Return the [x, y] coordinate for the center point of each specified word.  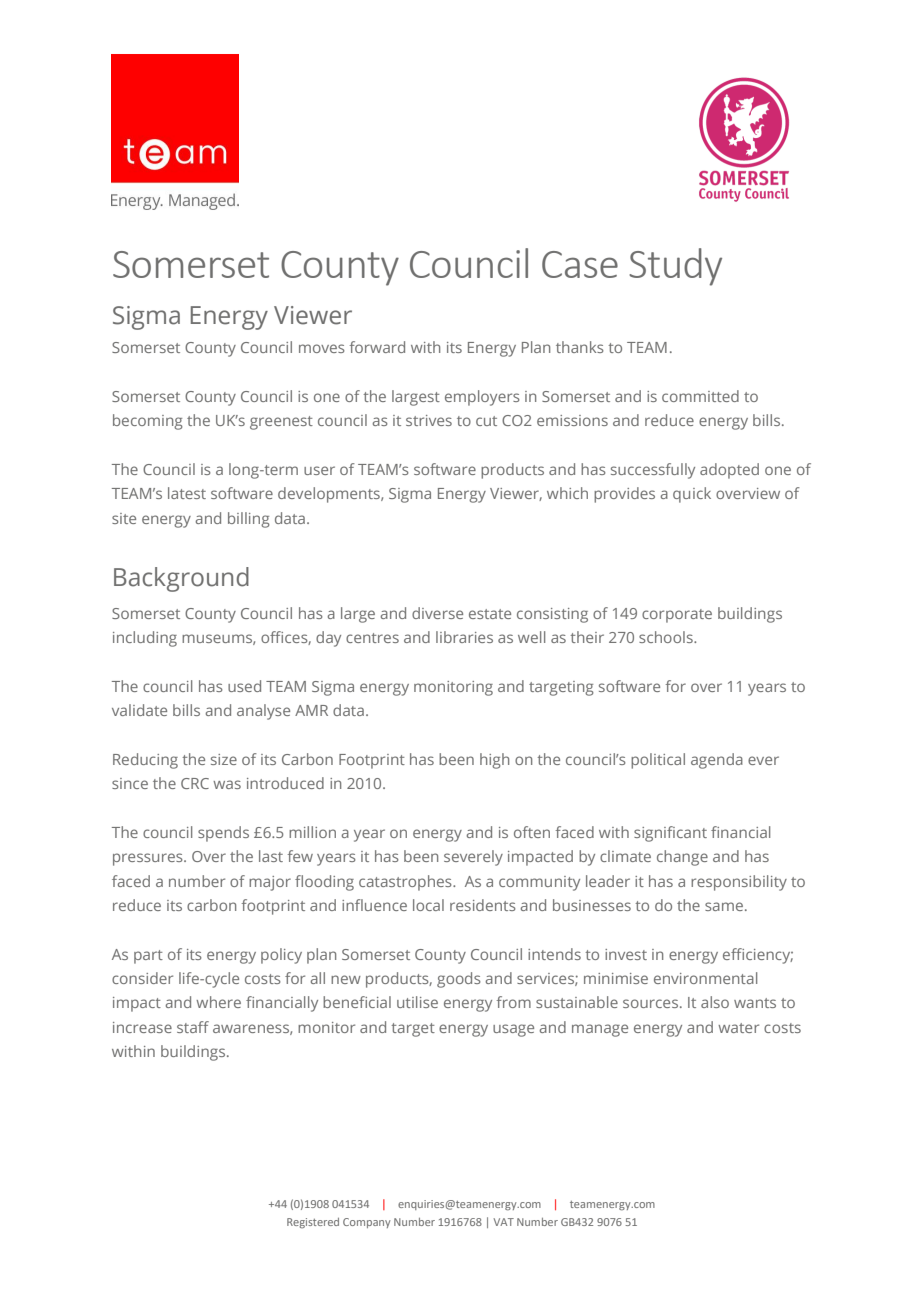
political [658, 761]
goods [459, 980]
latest [187, 493]
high [494, 761]
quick [692, 495]
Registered [313, 1223]
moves [322, 348]
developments [330, 495]
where [218, 1002]
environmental [705, 978]
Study [675, 267]
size [224, 759]
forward [377, 347]
